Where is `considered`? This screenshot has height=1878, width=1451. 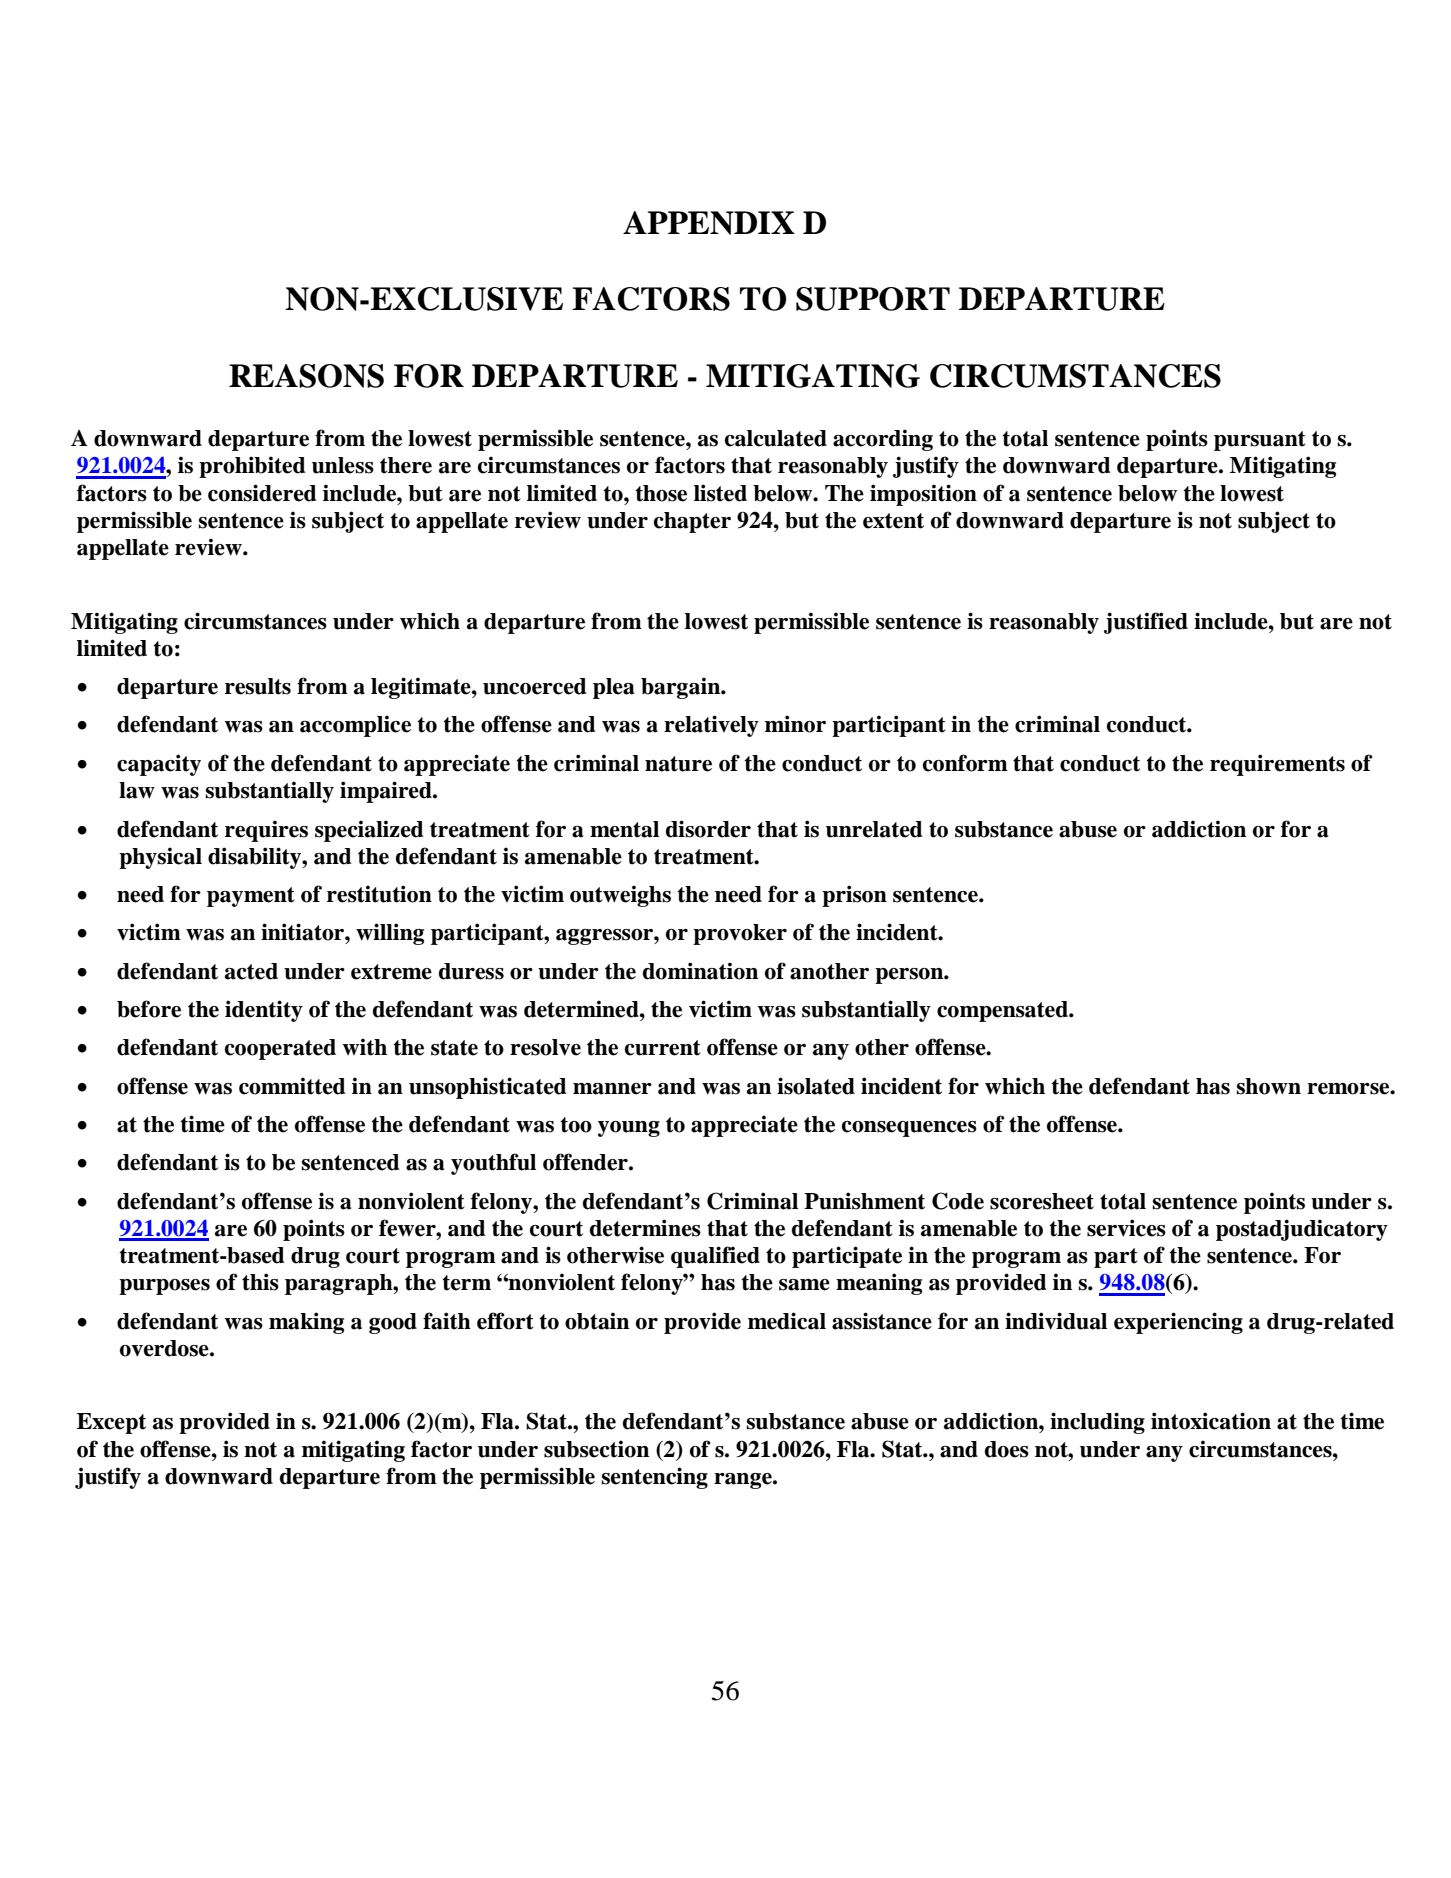
considered is located at coordinates (262, 493).
